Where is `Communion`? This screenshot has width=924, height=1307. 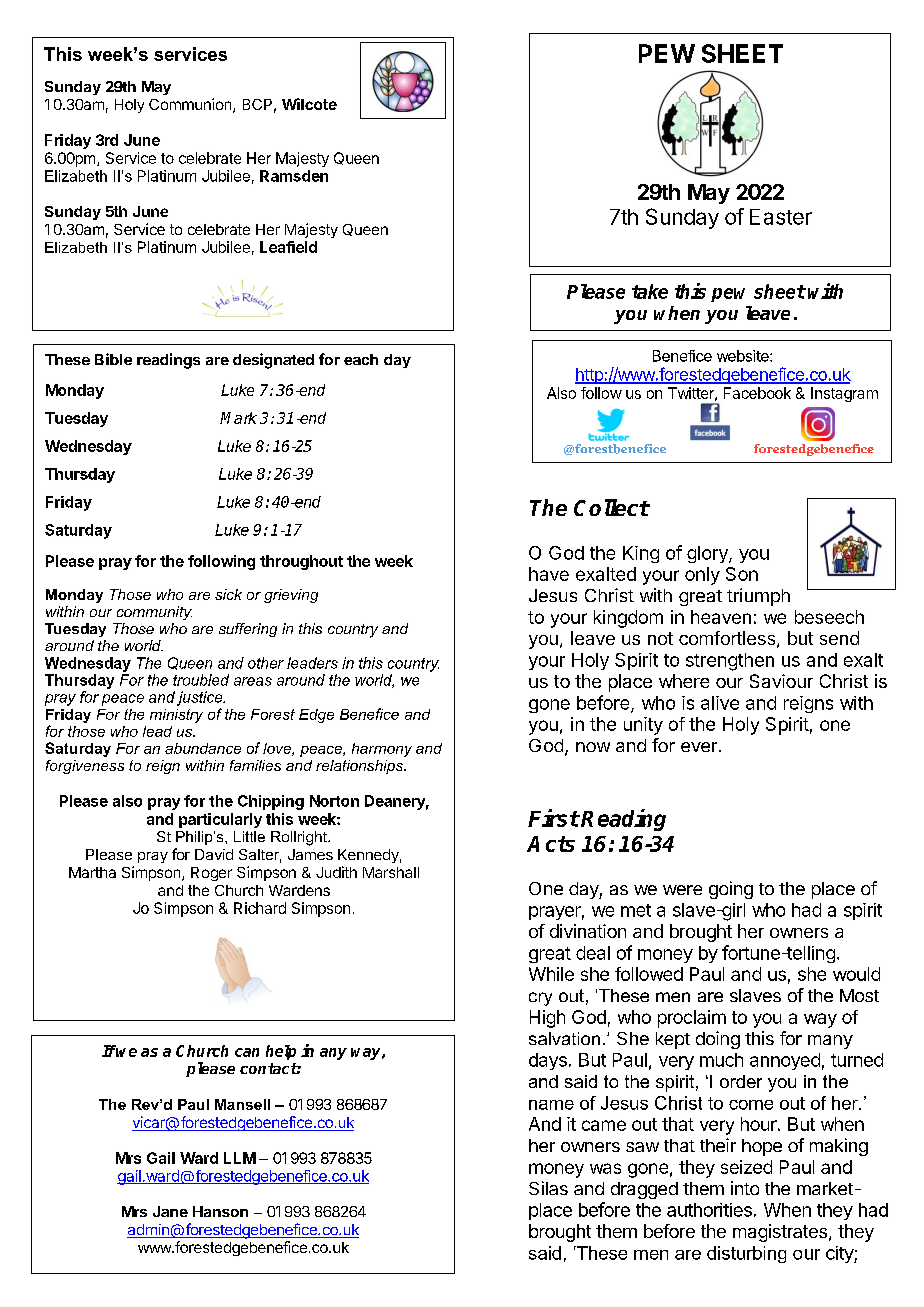
Communion is located at coordinates (191, 105).
